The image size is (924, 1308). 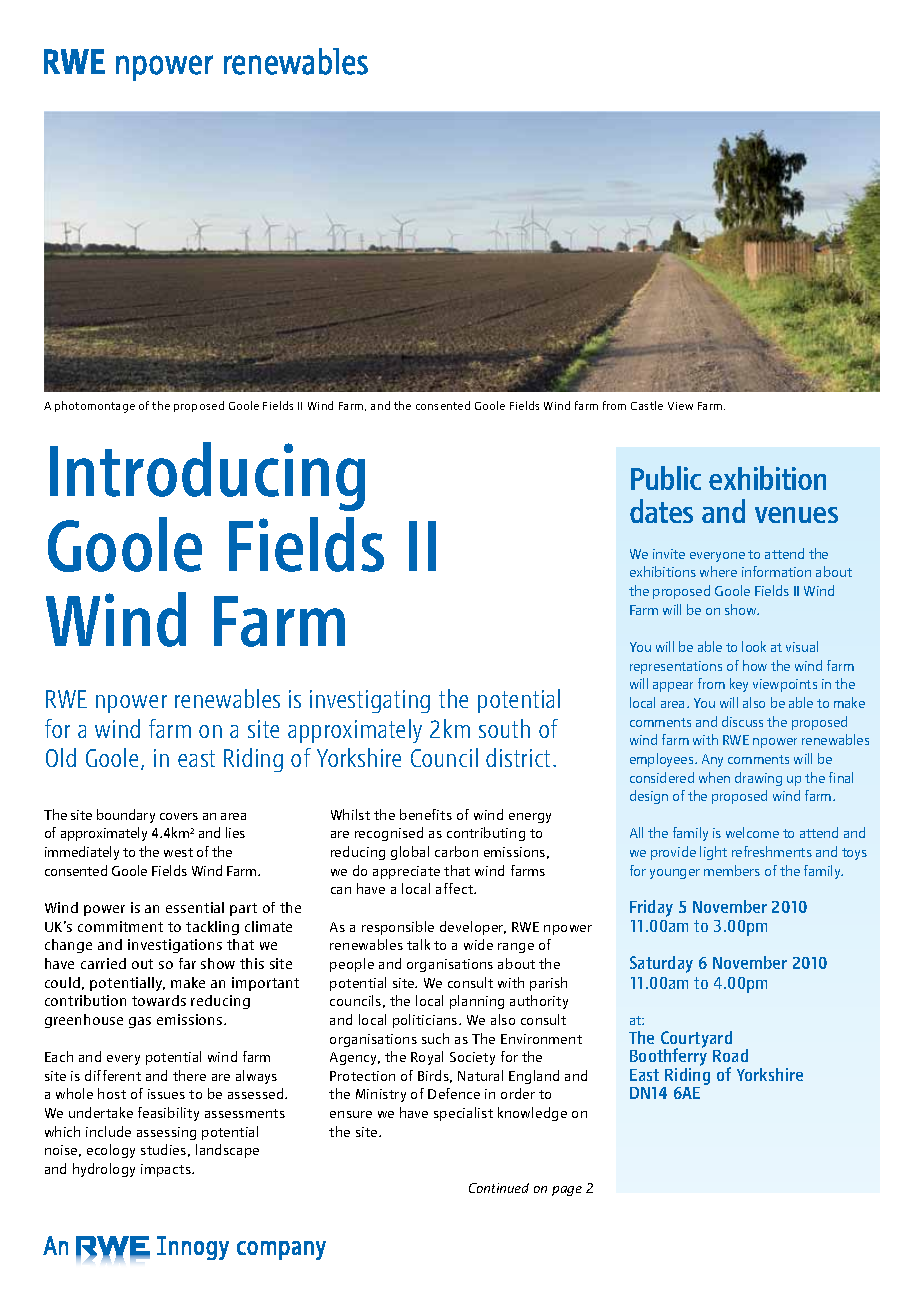 I want to click on investigating, so click(x=370, y=701).
